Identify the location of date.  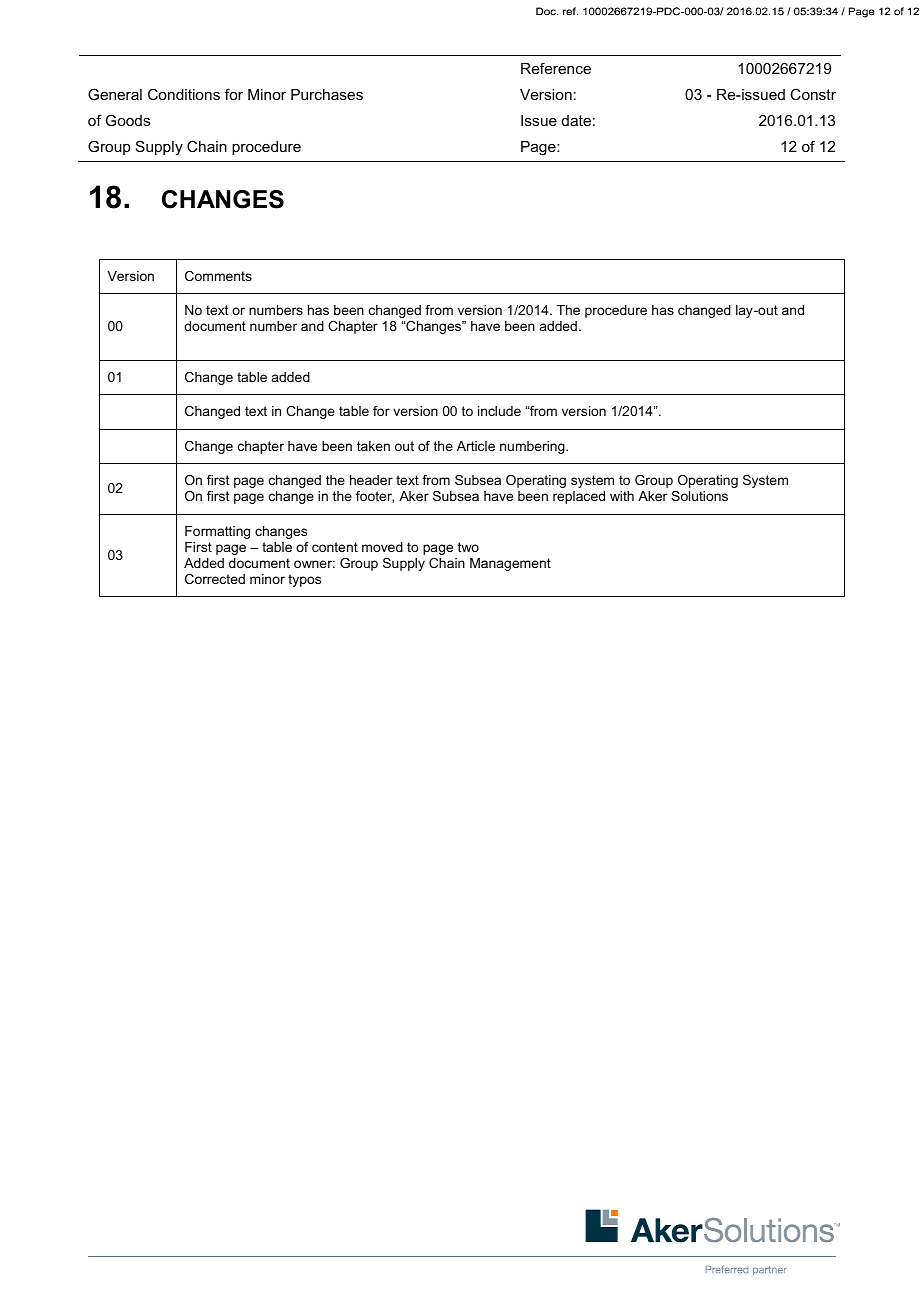
(576, 120).
